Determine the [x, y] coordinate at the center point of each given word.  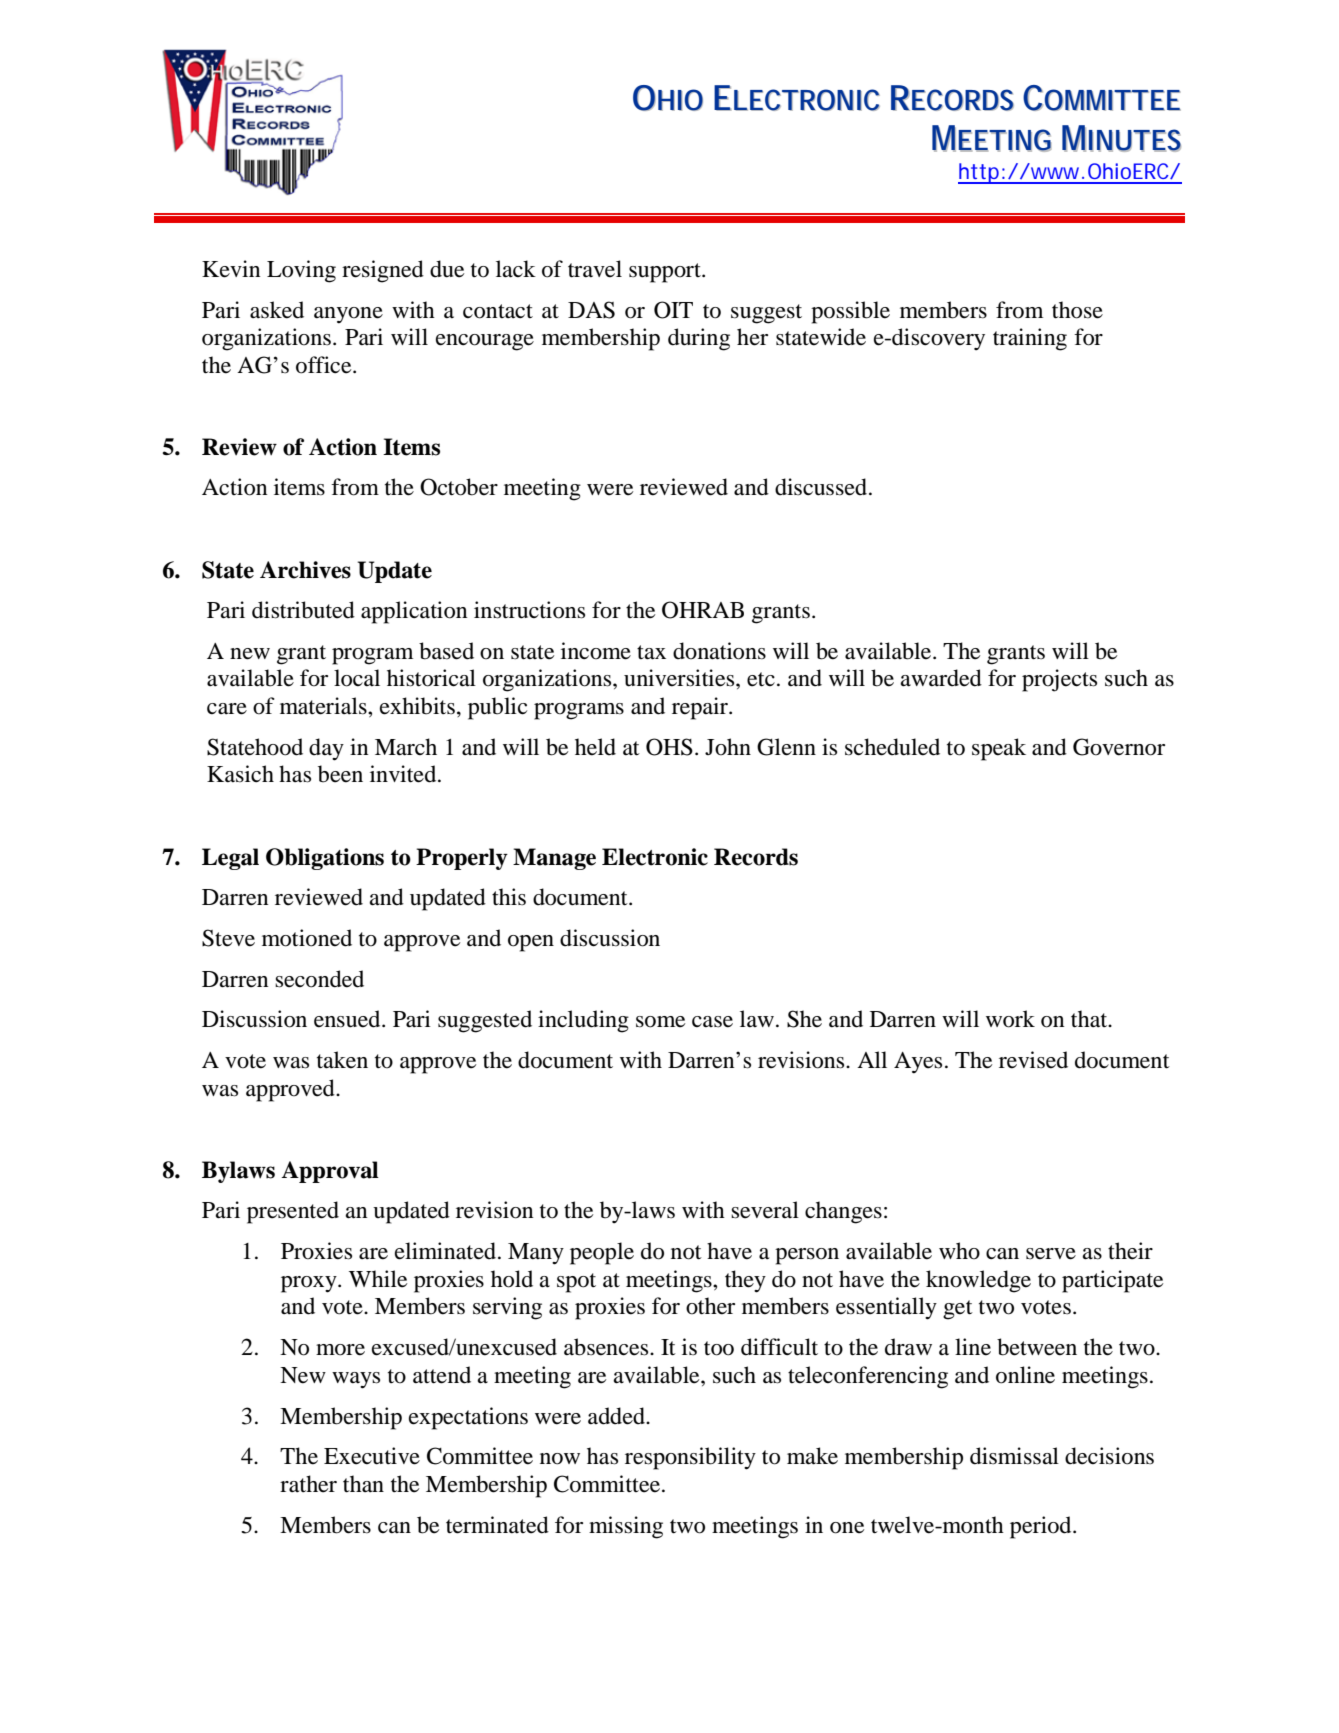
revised [1033, 1060]
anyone [348, 315]
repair [701, 708]
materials [324, 706]
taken [342, 1060]
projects [1059, 680]
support [666, 273]
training [1030, 339]
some [660, 1022]
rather [308, 1484]
